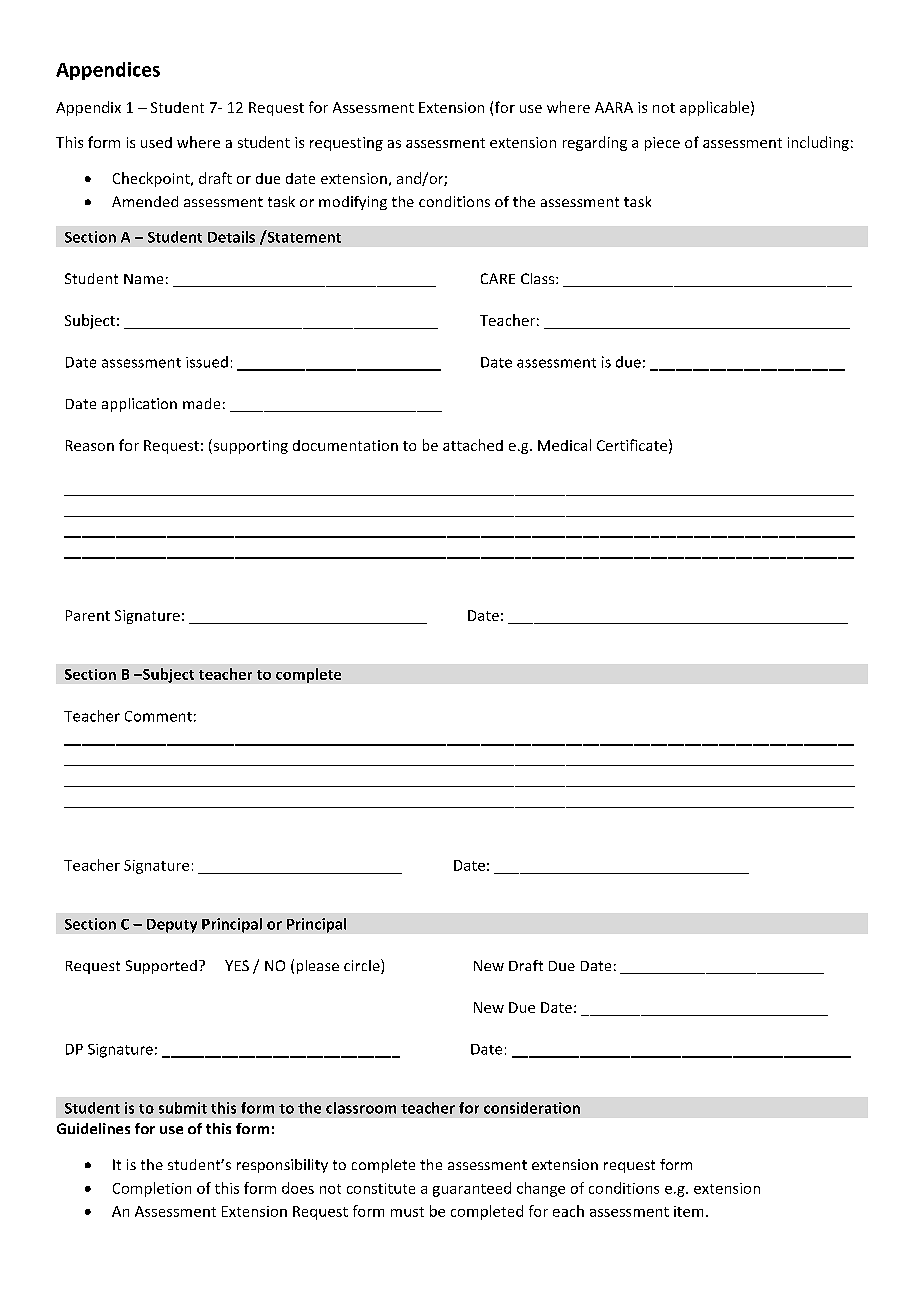 This screenshot has width=924, height=1308. What do you see at coordinates (152, 1189) in the screenshot?
I see `Completion` at bounding box center [152, 1189].
